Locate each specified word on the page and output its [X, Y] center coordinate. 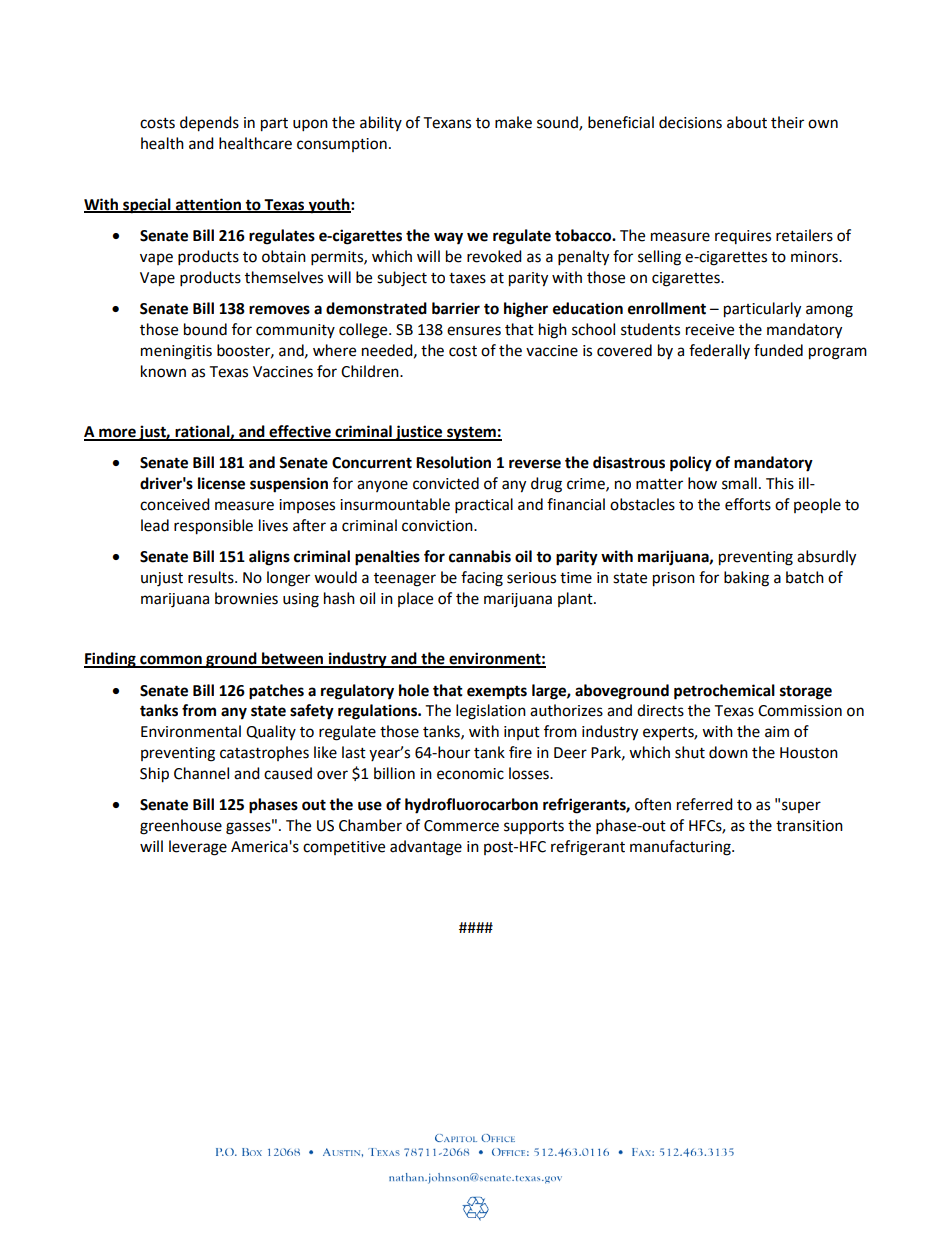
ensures [474, 331]
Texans [447, 123]
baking [746, 579]
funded [778, 350]
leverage [198, 848]
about [747, 122]
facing [482, 579]
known [163, 371]
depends [209, 124]
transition [809, 826]
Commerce [461, 826]
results [212, 577]
